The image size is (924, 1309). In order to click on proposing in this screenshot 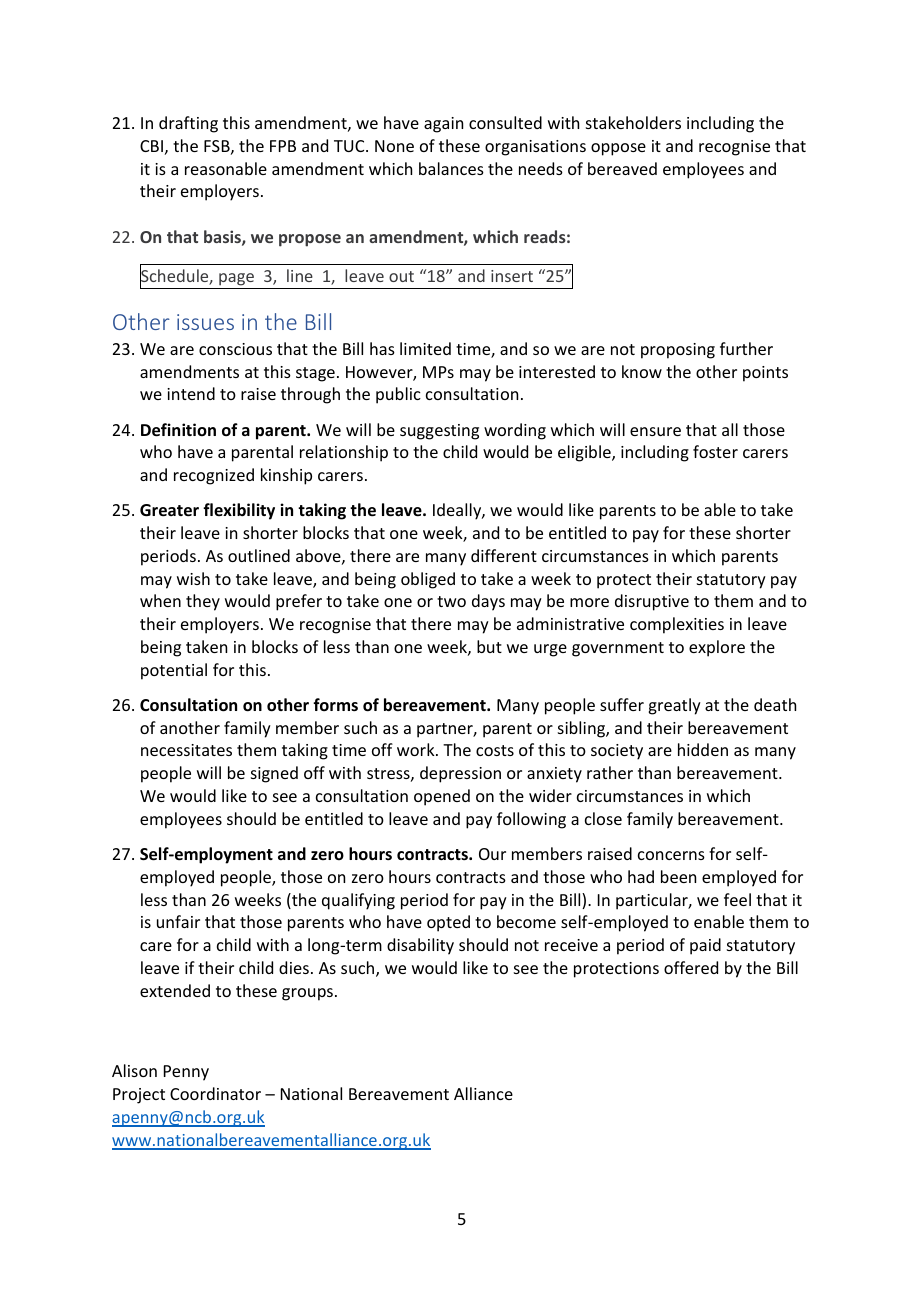, I will do `click(678, 351)`.
